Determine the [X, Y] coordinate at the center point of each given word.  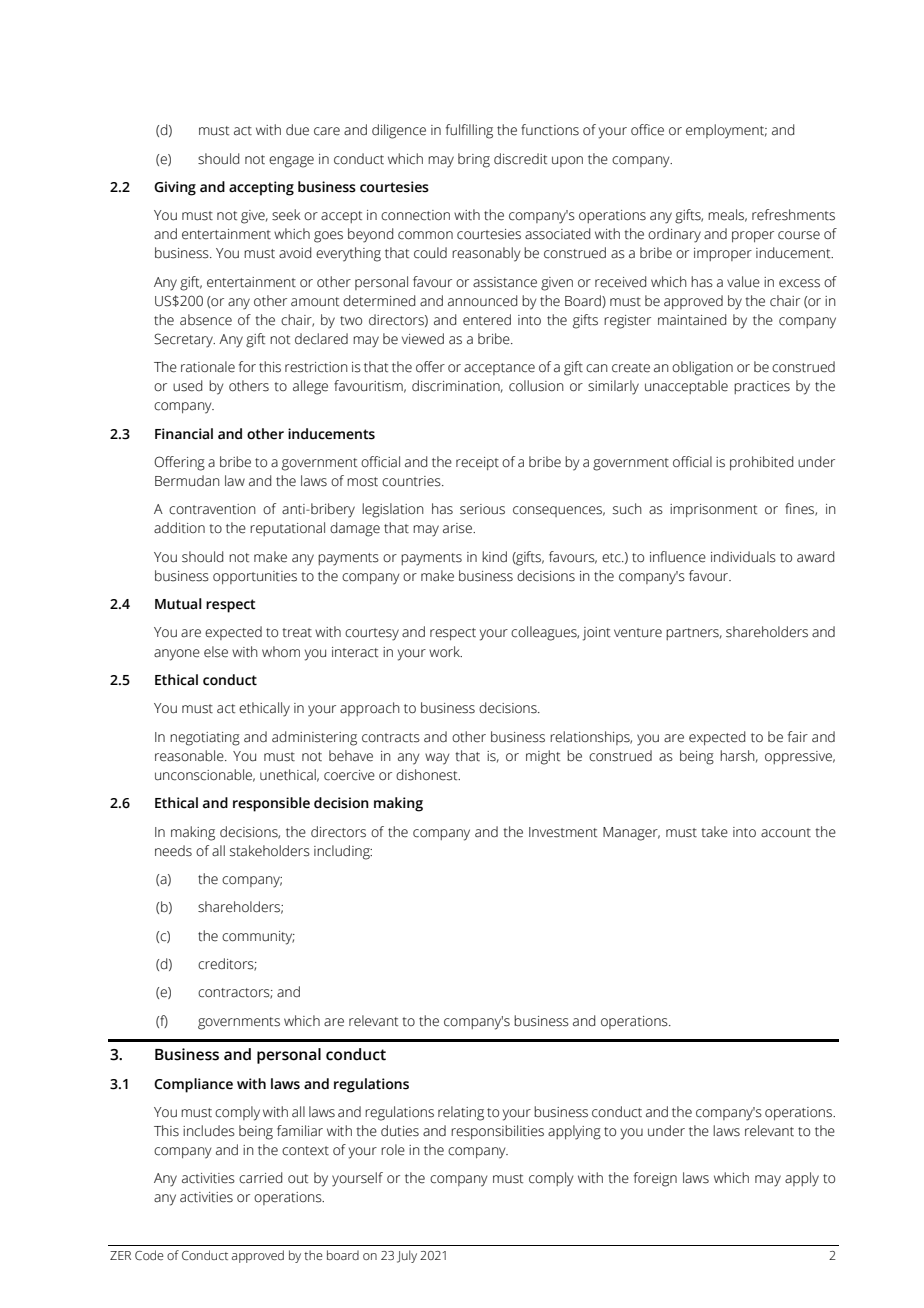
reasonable [190, 756]
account [786, 833]
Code [149, 1255]
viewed [423, 339]
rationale [208, 367]
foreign [655, 1179]
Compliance [193, 1085]
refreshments [793, 215]
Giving [175, 188]
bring [474, 160]
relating [461, 1113]
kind [494, 557]
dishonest [428, 775]
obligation [702, 368]
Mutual [178, 604]
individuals [743, 557]
